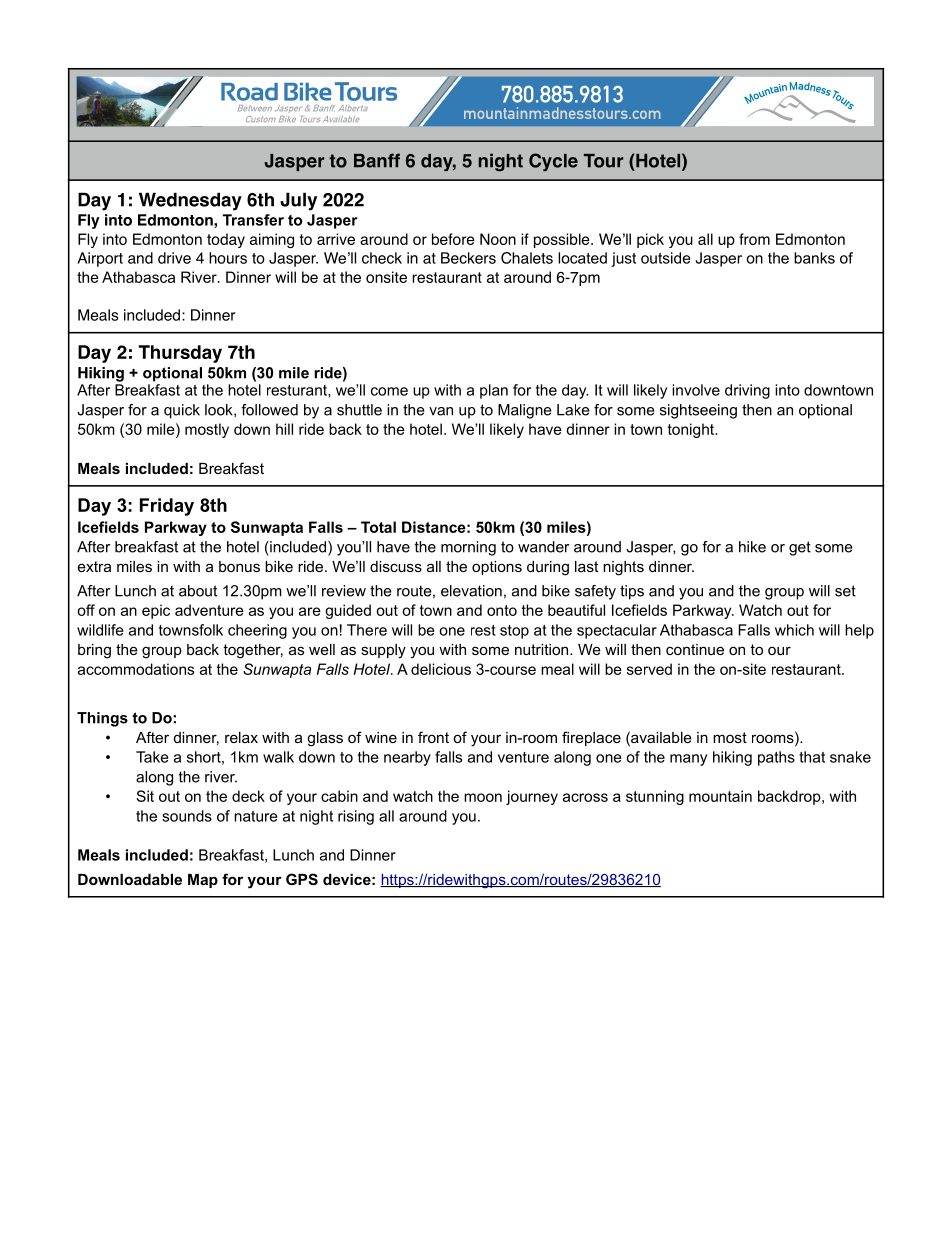 This screenshot has height=1233, width=952. Describe the element at coordinates (441, 411) in the screenshot. I see `van` at that location.
